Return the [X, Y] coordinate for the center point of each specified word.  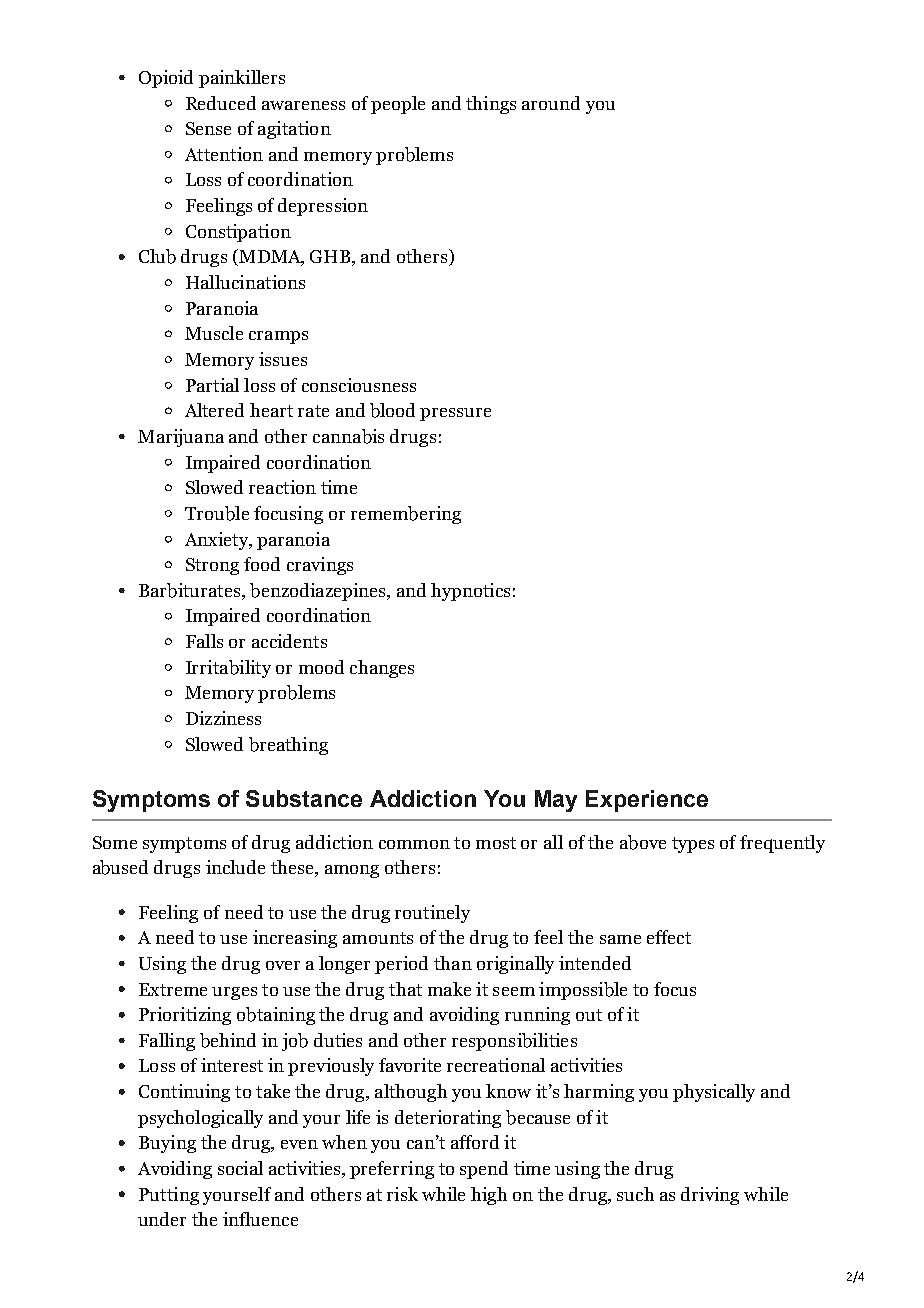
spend [484, 1170]
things [491, 105]
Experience [647, 801]
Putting [169, 1196]
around [551, 103]
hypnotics [470, 592]
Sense [208, 128]
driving [710, 1196]
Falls [204, 641]
